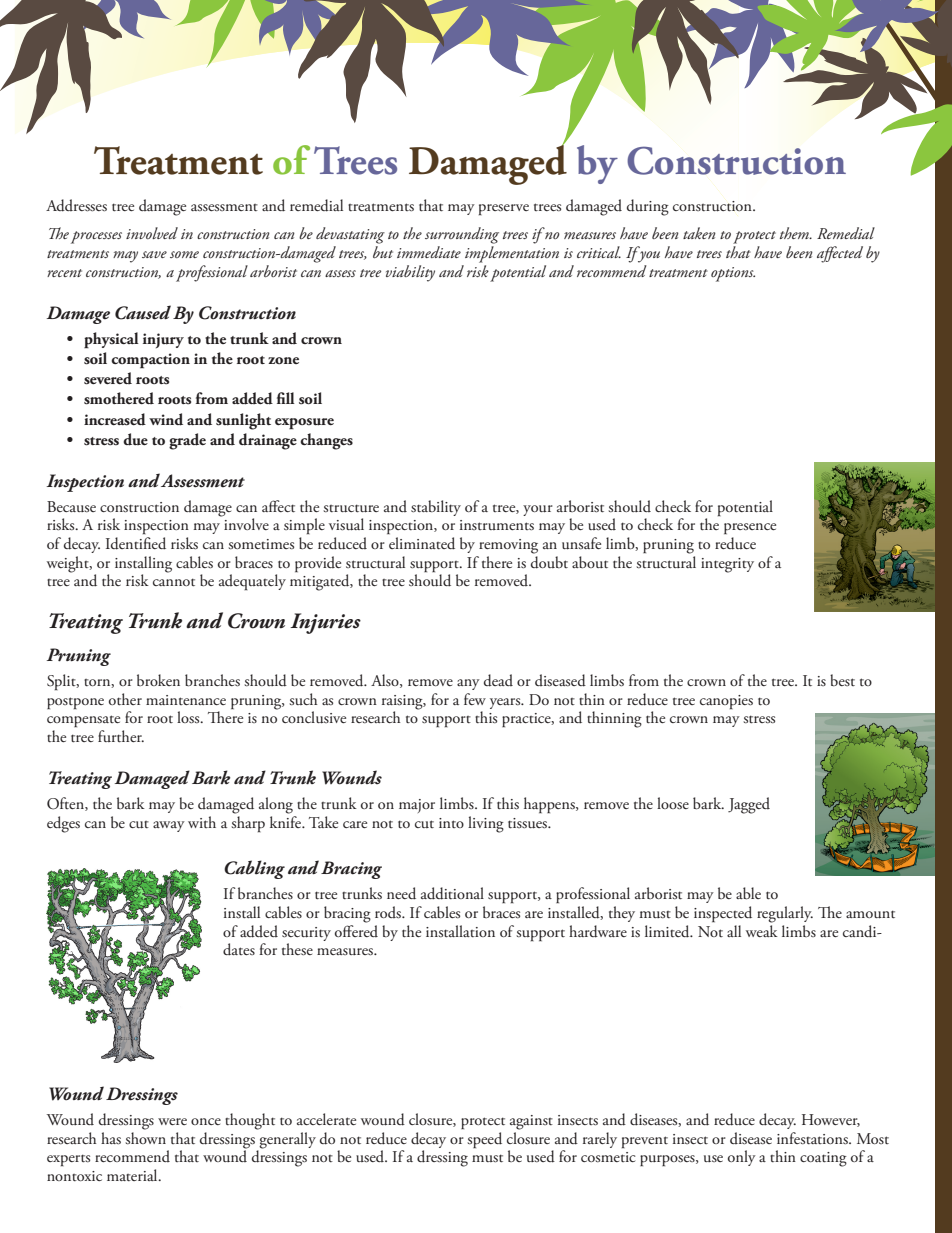 This screenshot has width=952, height=1233. I want to click on shown, so click(145, 1138).
